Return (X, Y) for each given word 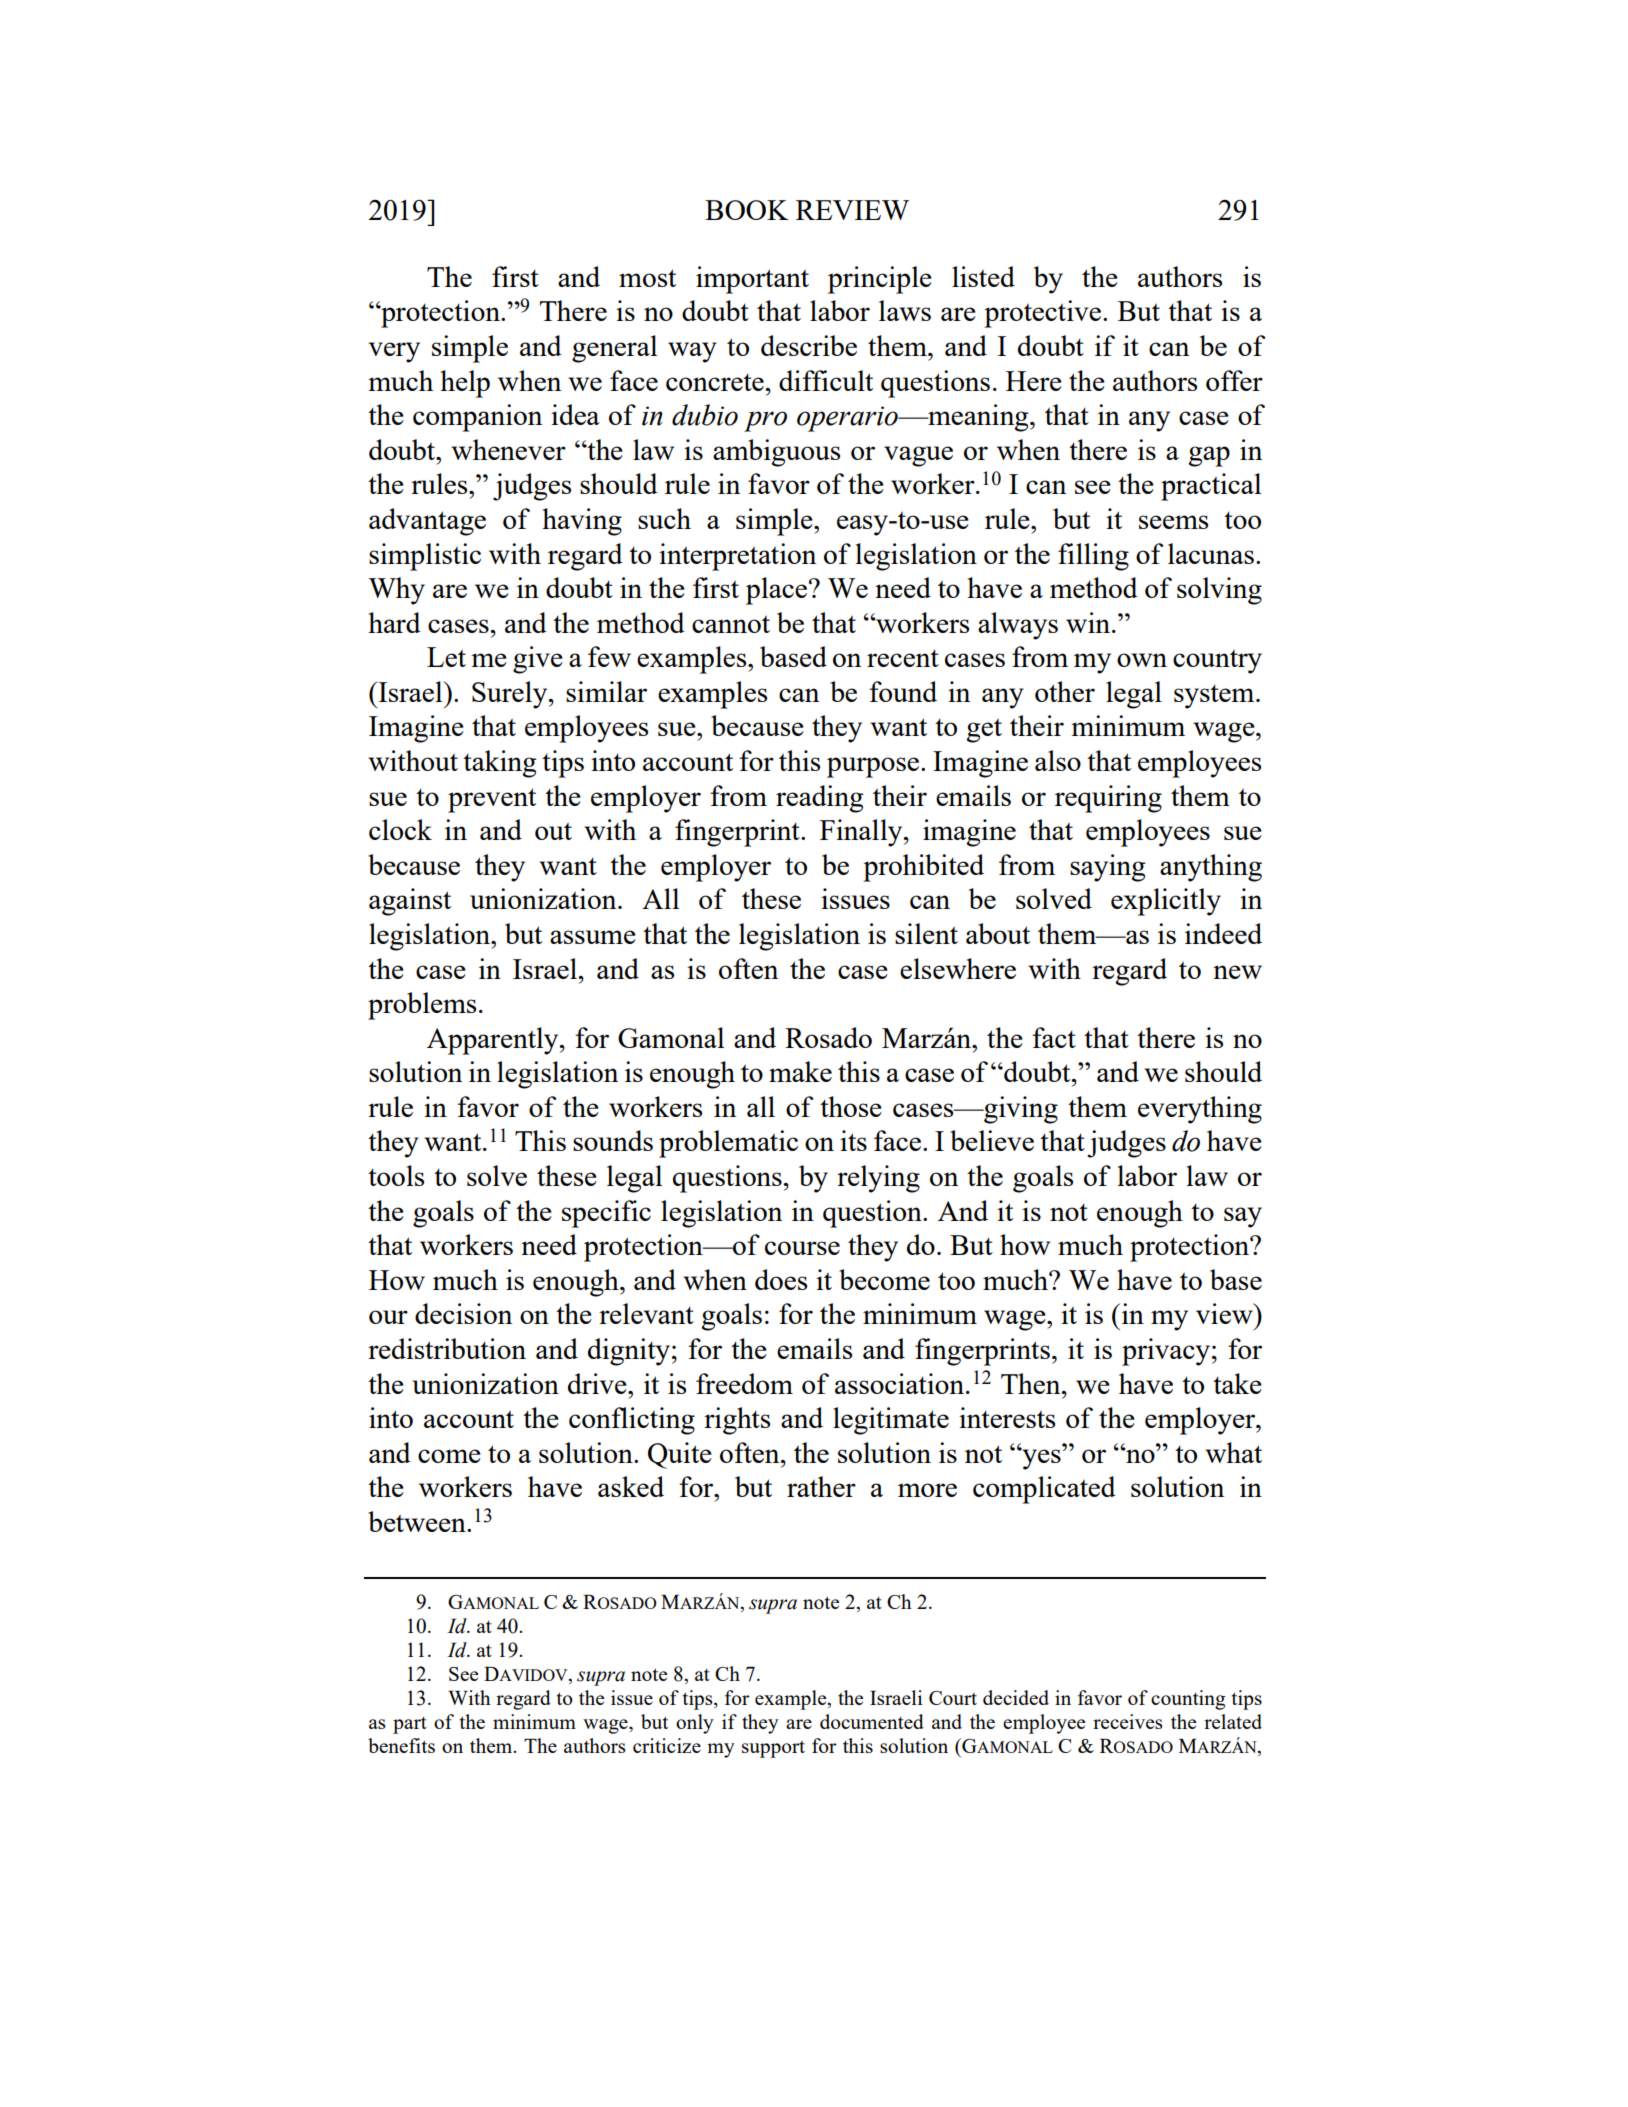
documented (872, 1721)
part (410, 1725)
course (802, 1248)
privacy (1166, 1352)
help (465, 384)
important (752, 280)
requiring (1108, 799)
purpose (873, 767)
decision (463, 1313)
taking (499, 764)
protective (1042, 314)
